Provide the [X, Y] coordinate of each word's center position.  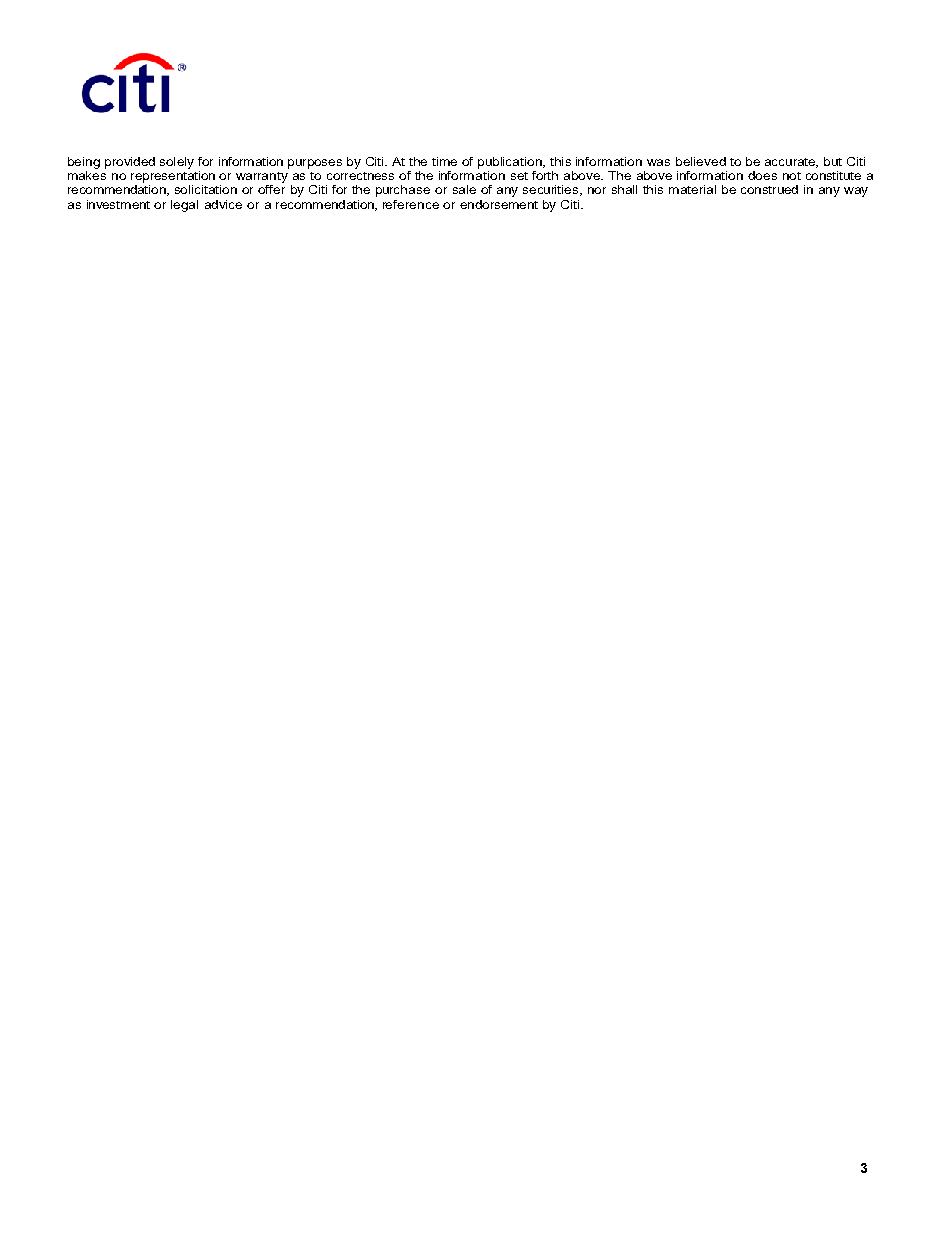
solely [177, 163]
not [792, 176]
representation [173, 177]
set [519, 176]
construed [769, 189]
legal [184, 206]
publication [511, 163]
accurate [791, 163]
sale [464, 189]
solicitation [206, 189]
